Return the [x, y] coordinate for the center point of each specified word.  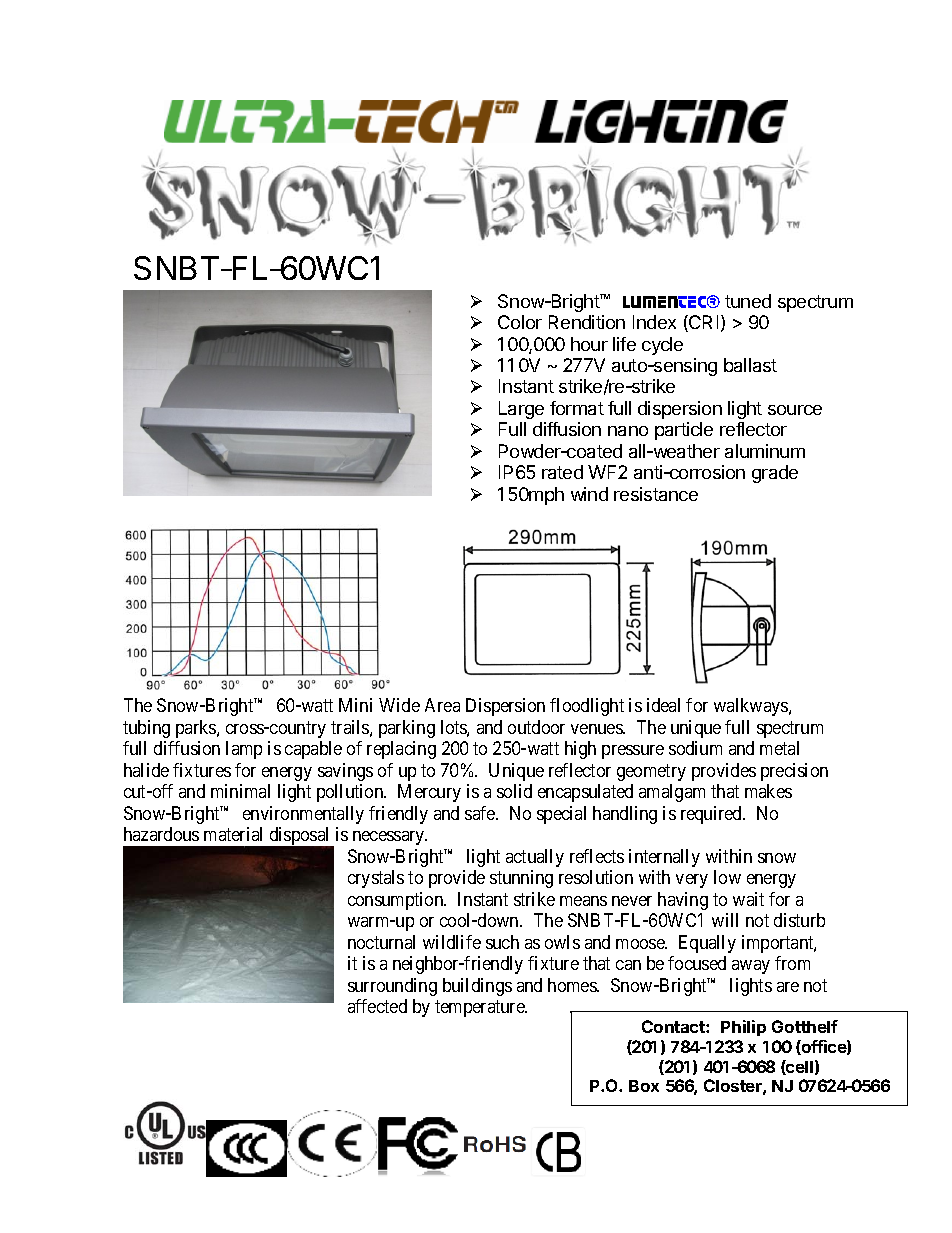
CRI [702, 323]
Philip [743, 1028]
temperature [481, 1008]
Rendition [587, 322]
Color [520, 322]
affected [377, 1006]
